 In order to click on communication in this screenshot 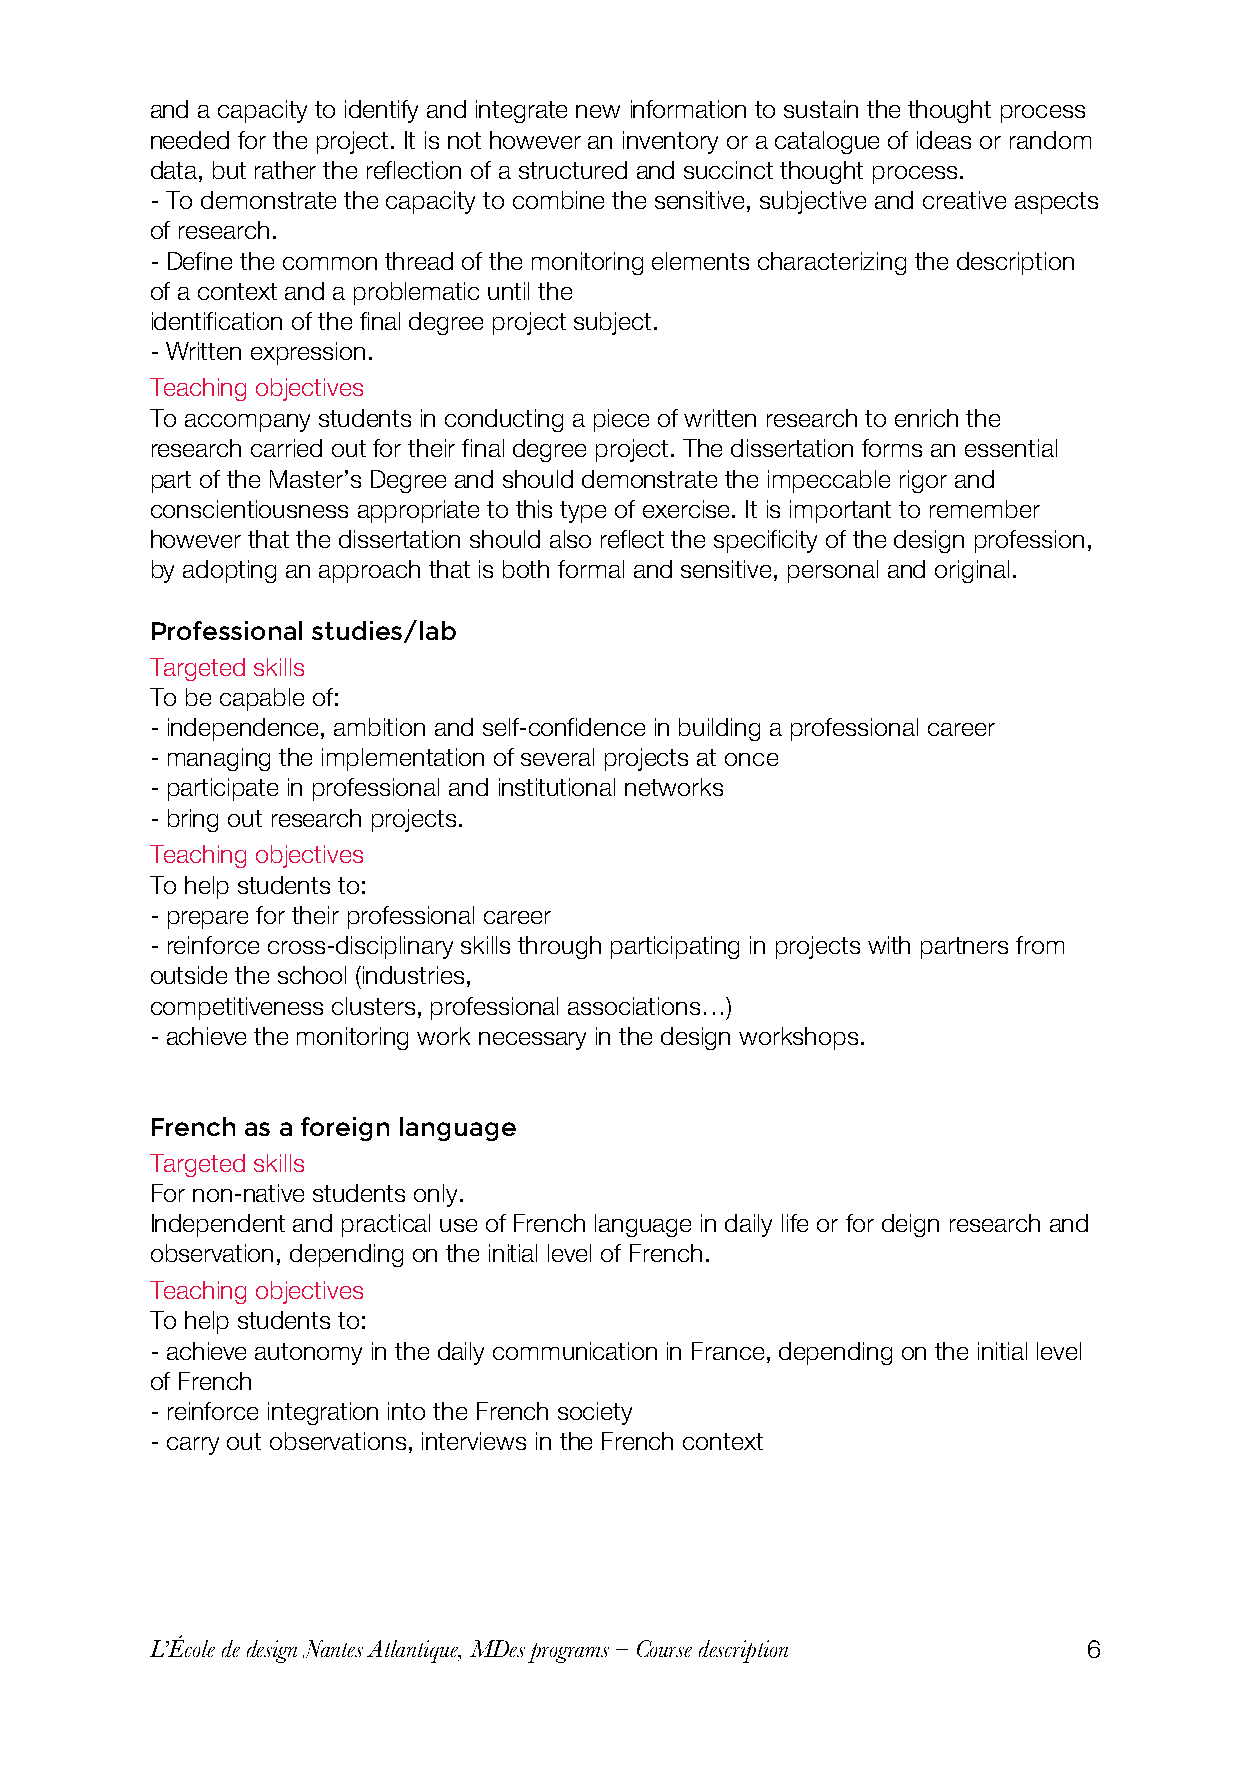, I will do `click(575, 1351)`.
